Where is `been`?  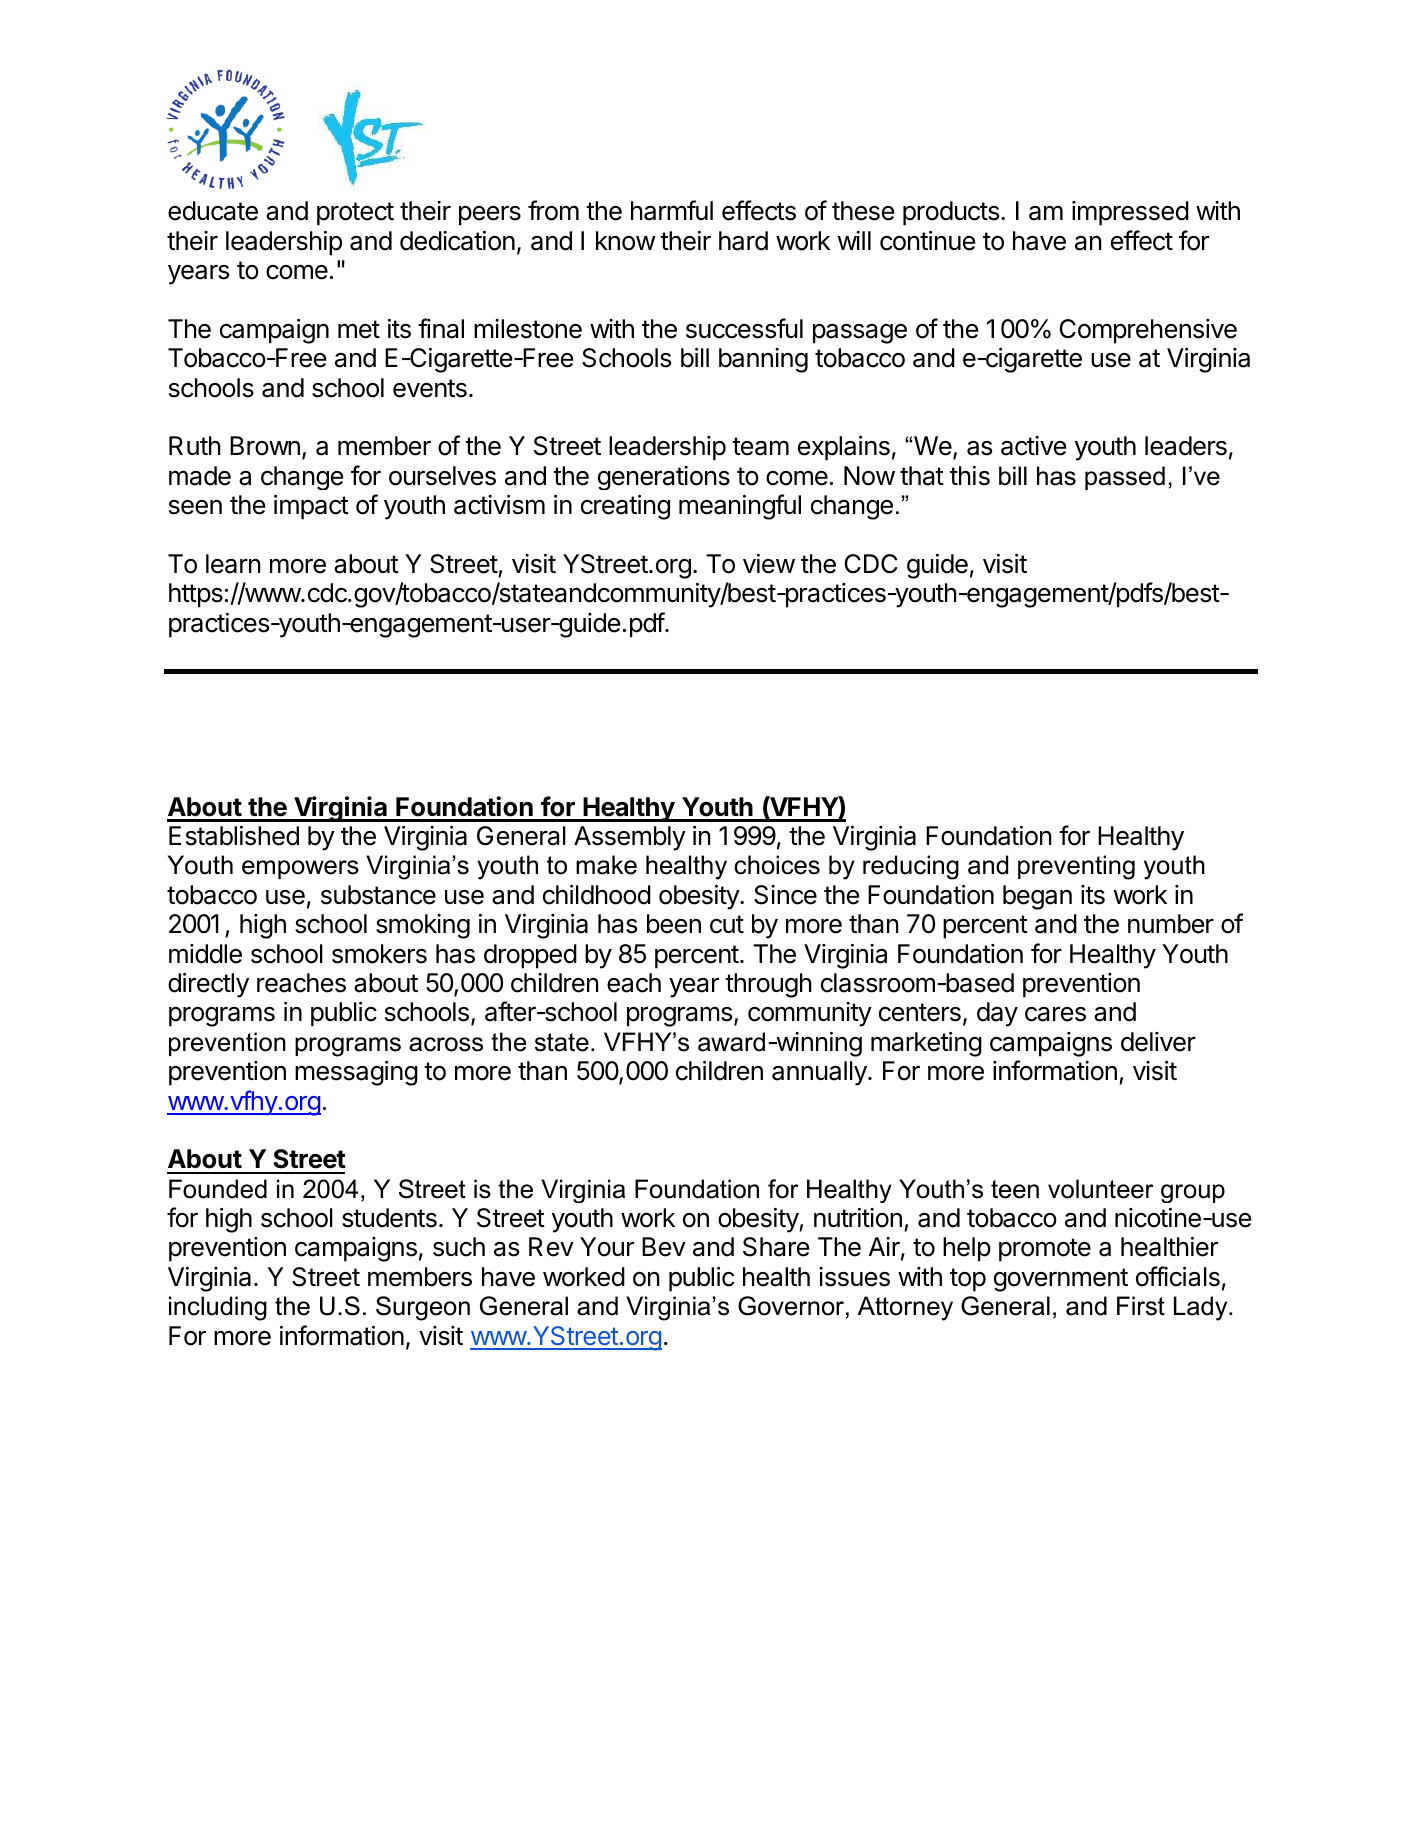
been is located at coordinates (674, 924).
